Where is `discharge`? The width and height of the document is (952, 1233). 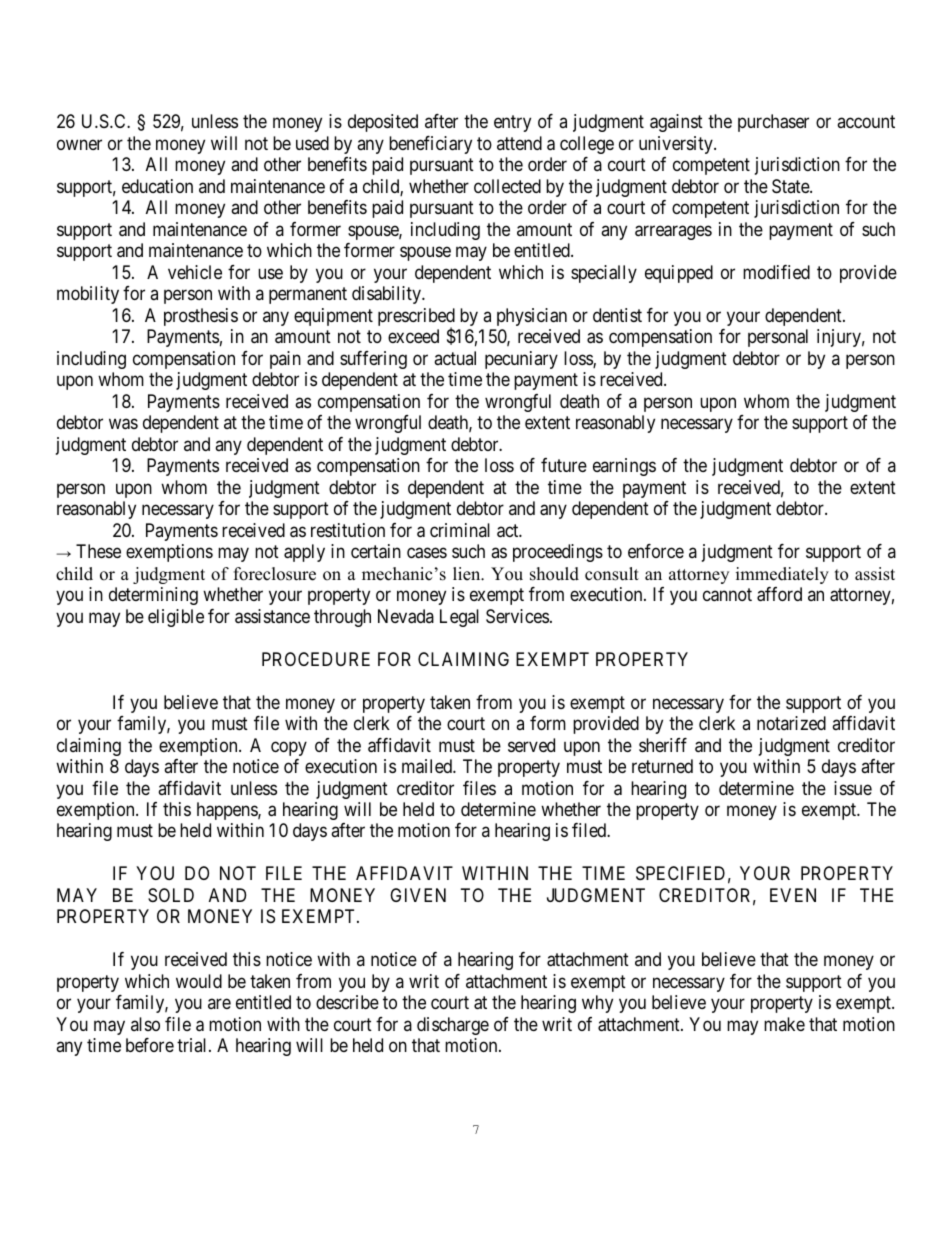 discharge is located at coordinates (453, 1026).
